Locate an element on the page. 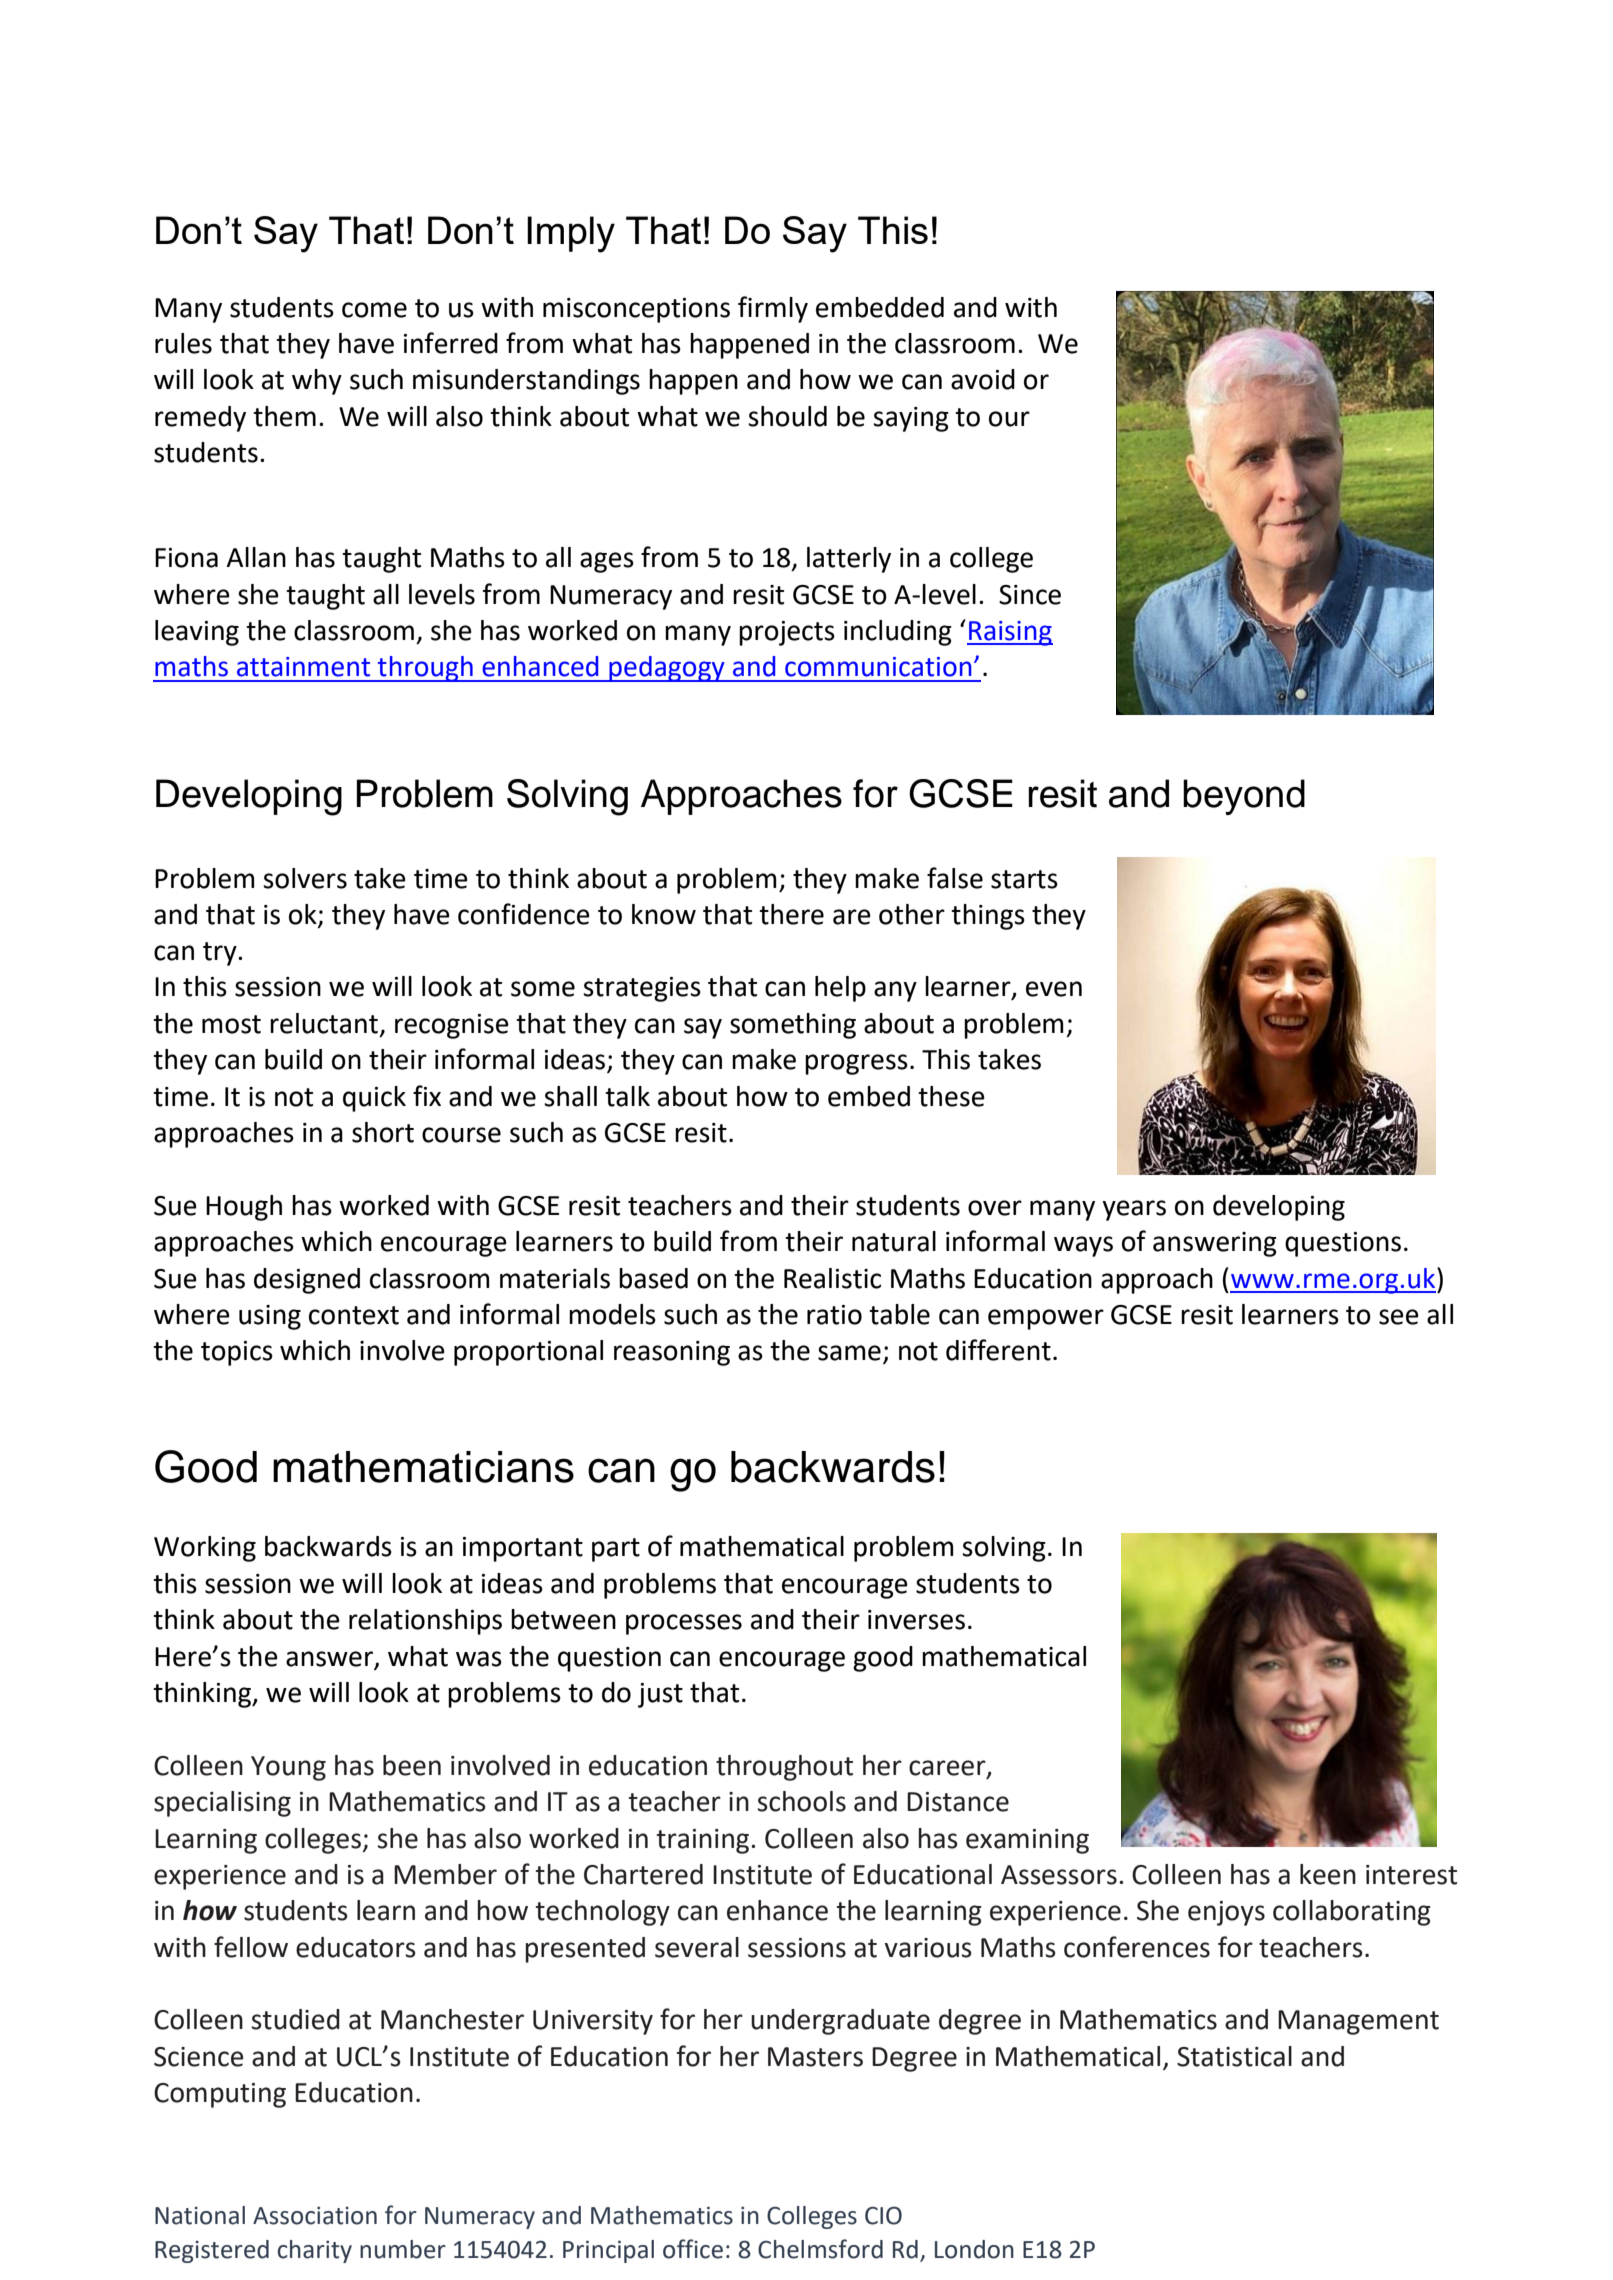 Image resolution: width=1613 pixels, height=2280 pixels. come is located at coordinates (374, 310).
